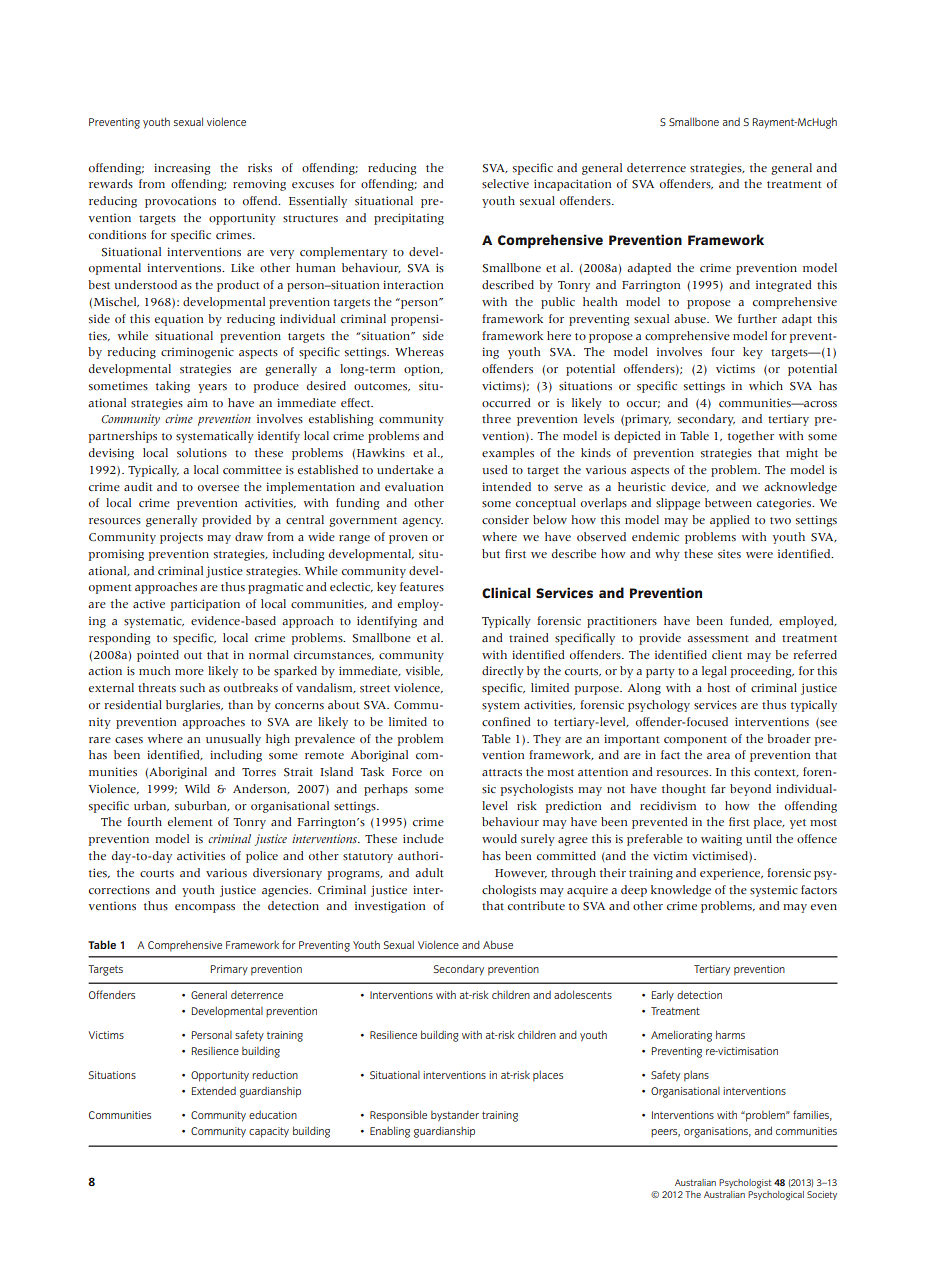 This screenshot has width=936, height=1288. I want to click on projects, so click(181, 538).
